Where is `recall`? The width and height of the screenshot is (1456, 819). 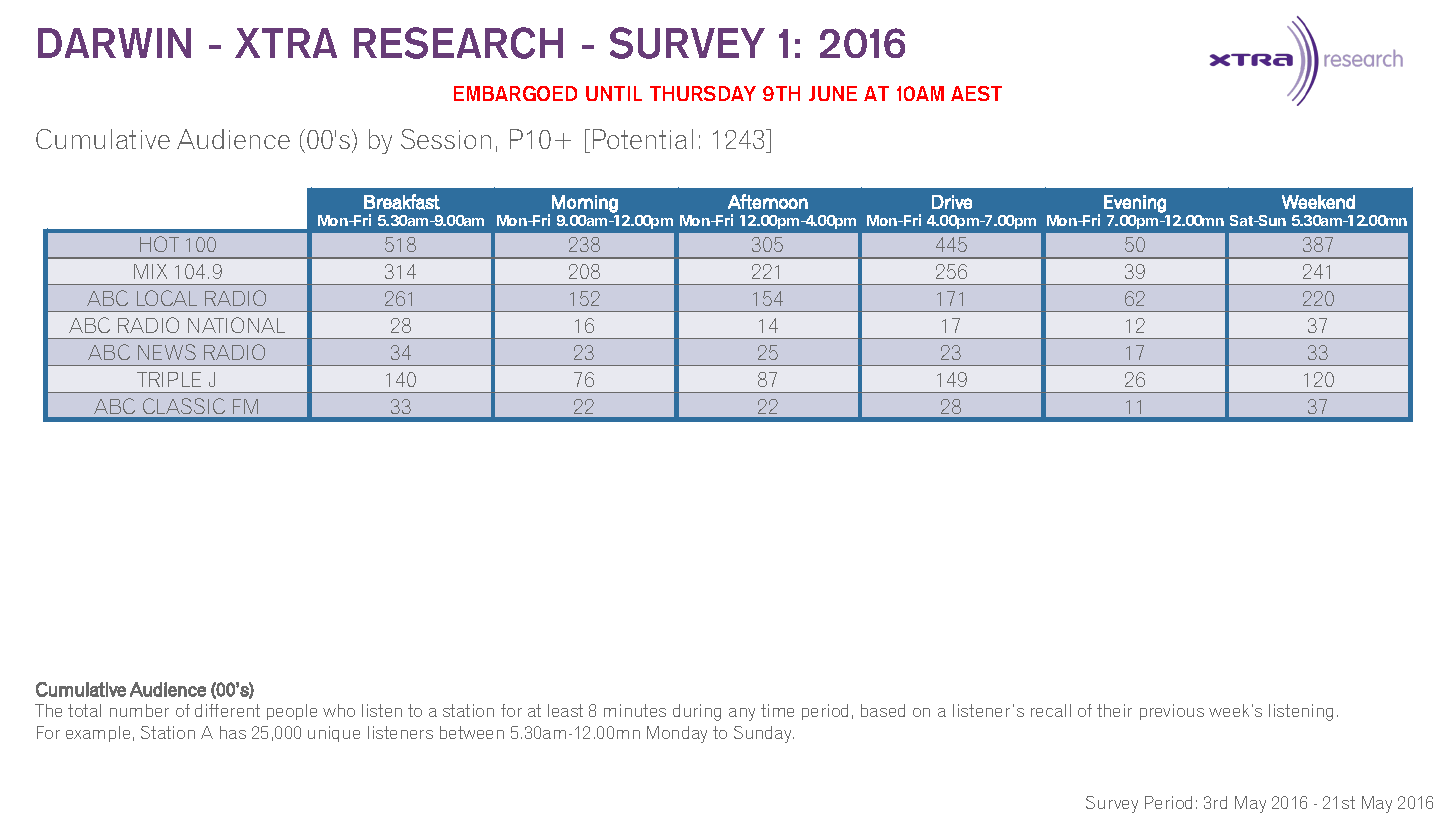 recall is located at coordinates (1051, 710).
